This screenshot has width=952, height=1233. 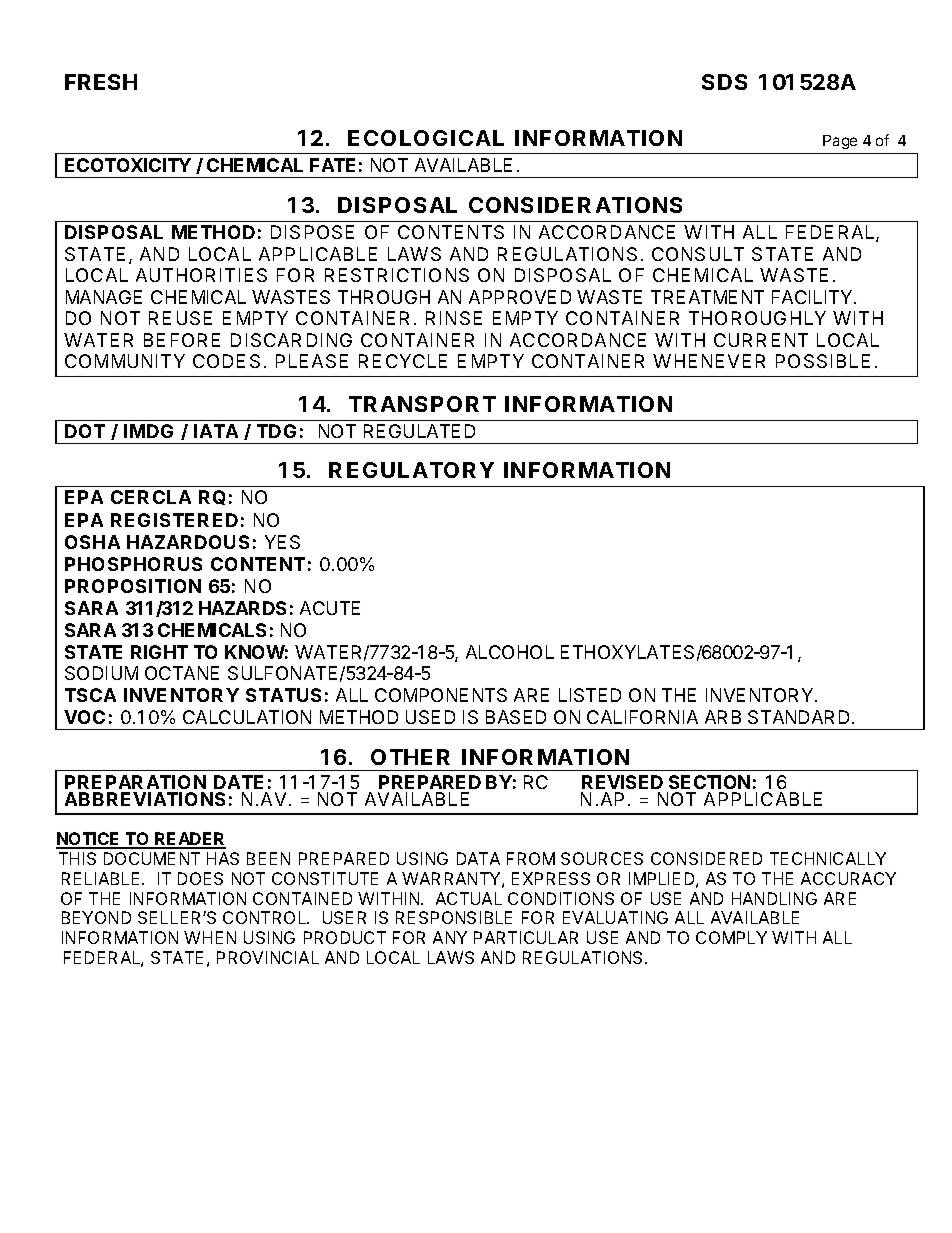 I want to click on COMPLY, so click(x=731, y=937).
